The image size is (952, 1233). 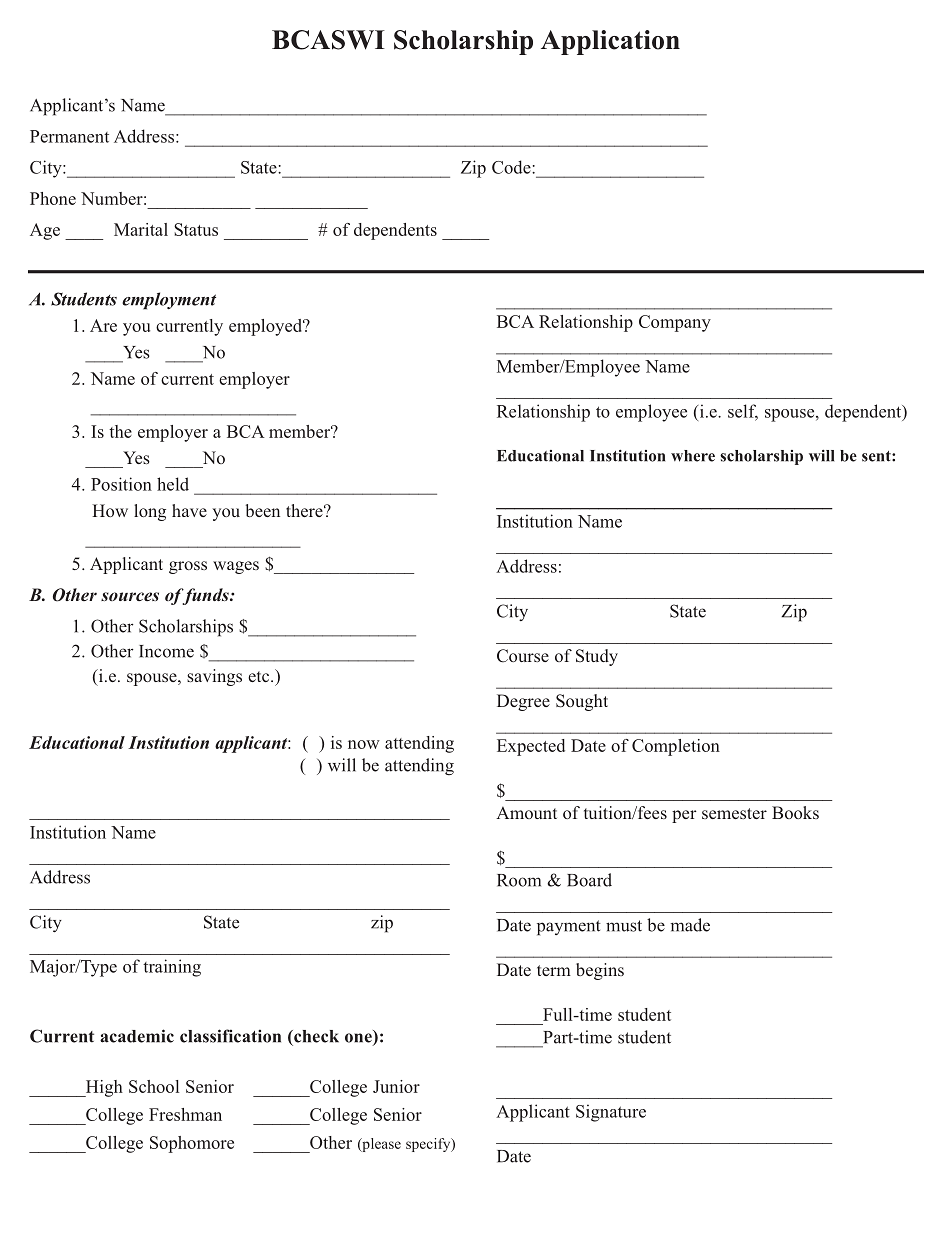 I want to click on Application, so click(x=610, y=42).
